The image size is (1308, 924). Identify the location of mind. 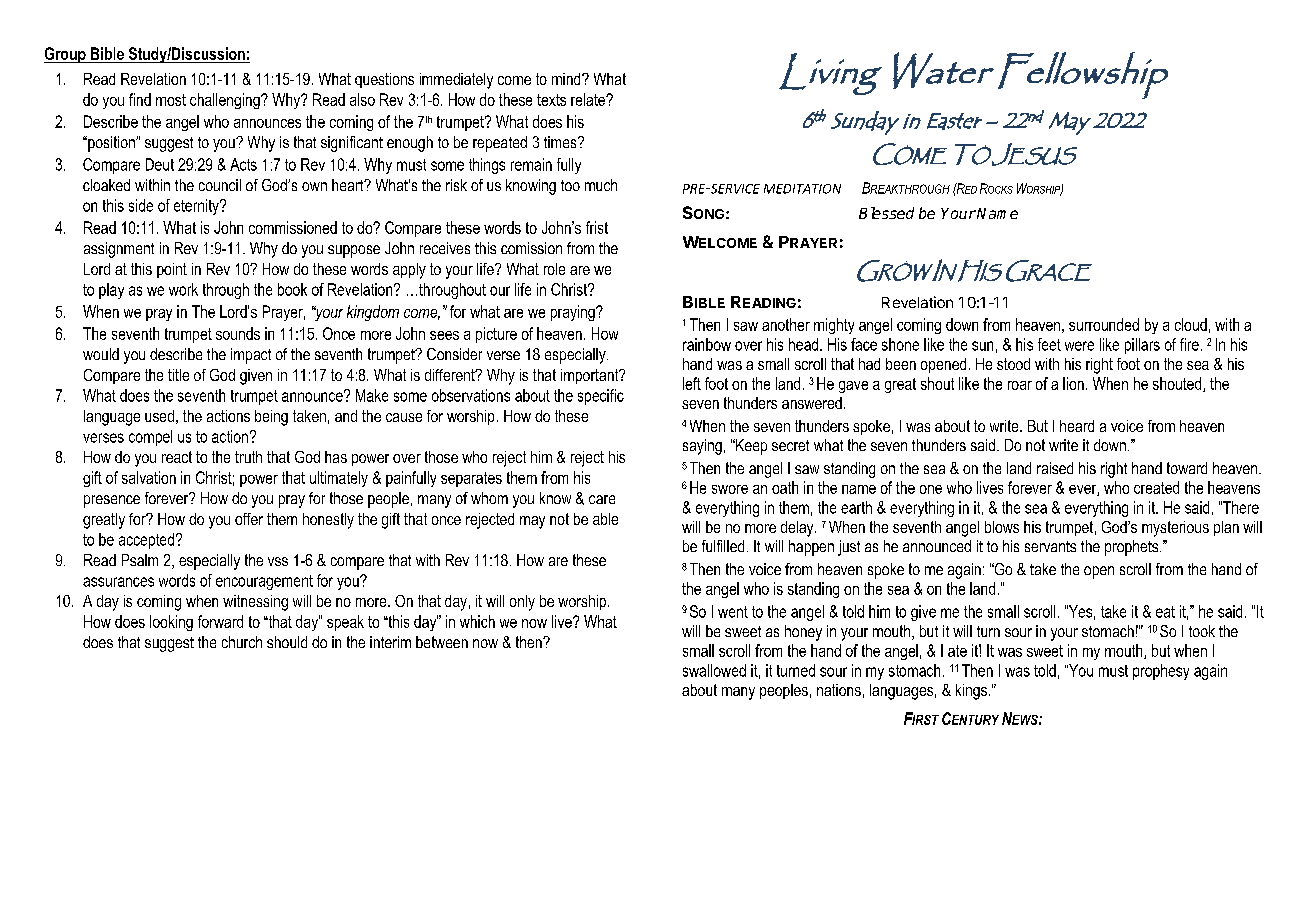
(567, 79).
